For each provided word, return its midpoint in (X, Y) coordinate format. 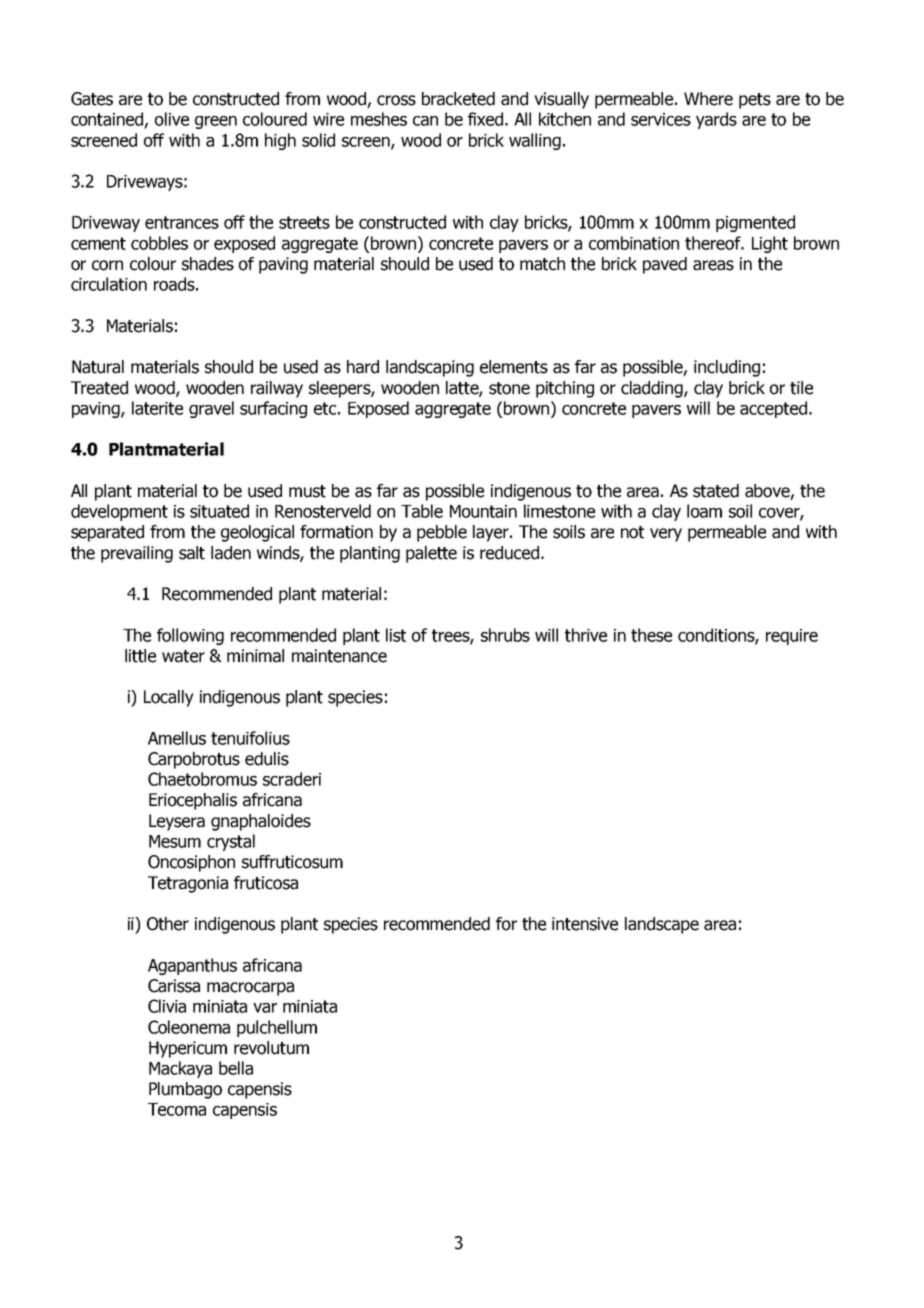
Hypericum (188, 1049)
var (265, 1008)
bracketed (458, 99)
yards (716, 120)
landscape (662, 925)
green (216, 122)
